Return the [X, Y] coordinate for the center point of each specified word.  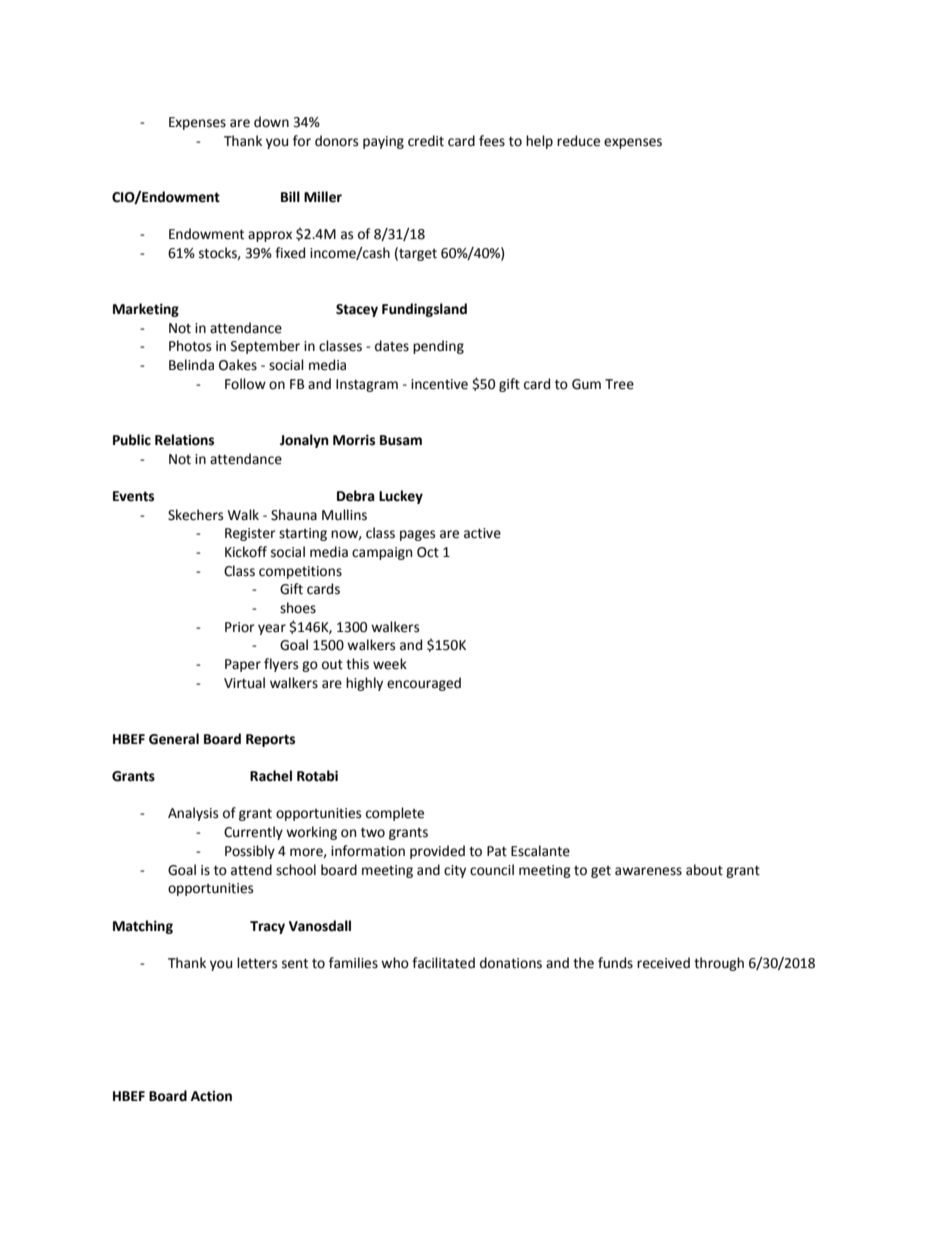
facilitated [443, 963]
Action [211, 1096]
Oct [428, 552]
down [271, 122]
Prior [240, 627]
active [482, 533]
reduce [578, 141]
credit [426, 141]
